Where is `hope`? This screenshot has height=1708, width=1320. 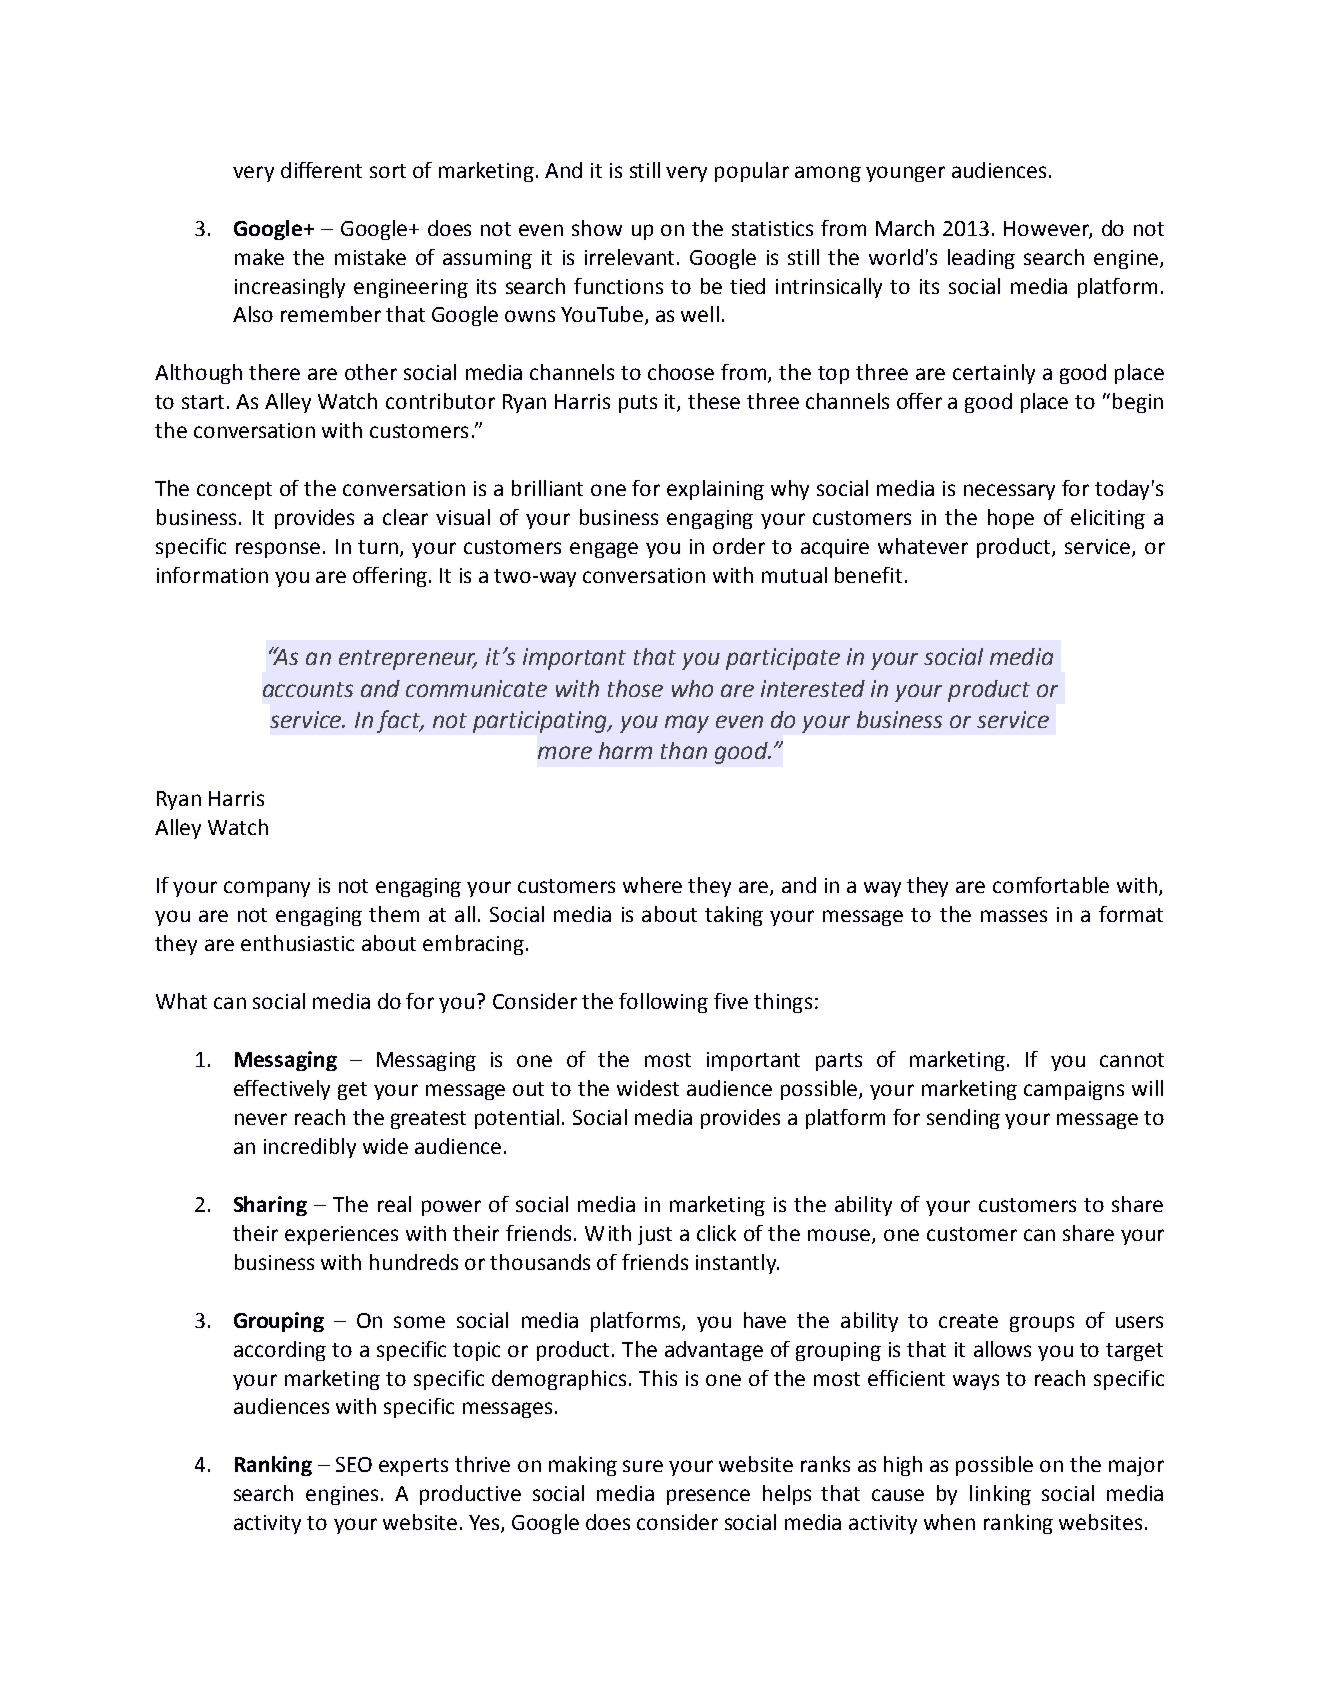 hope is located at coordinates (1011, 519).
